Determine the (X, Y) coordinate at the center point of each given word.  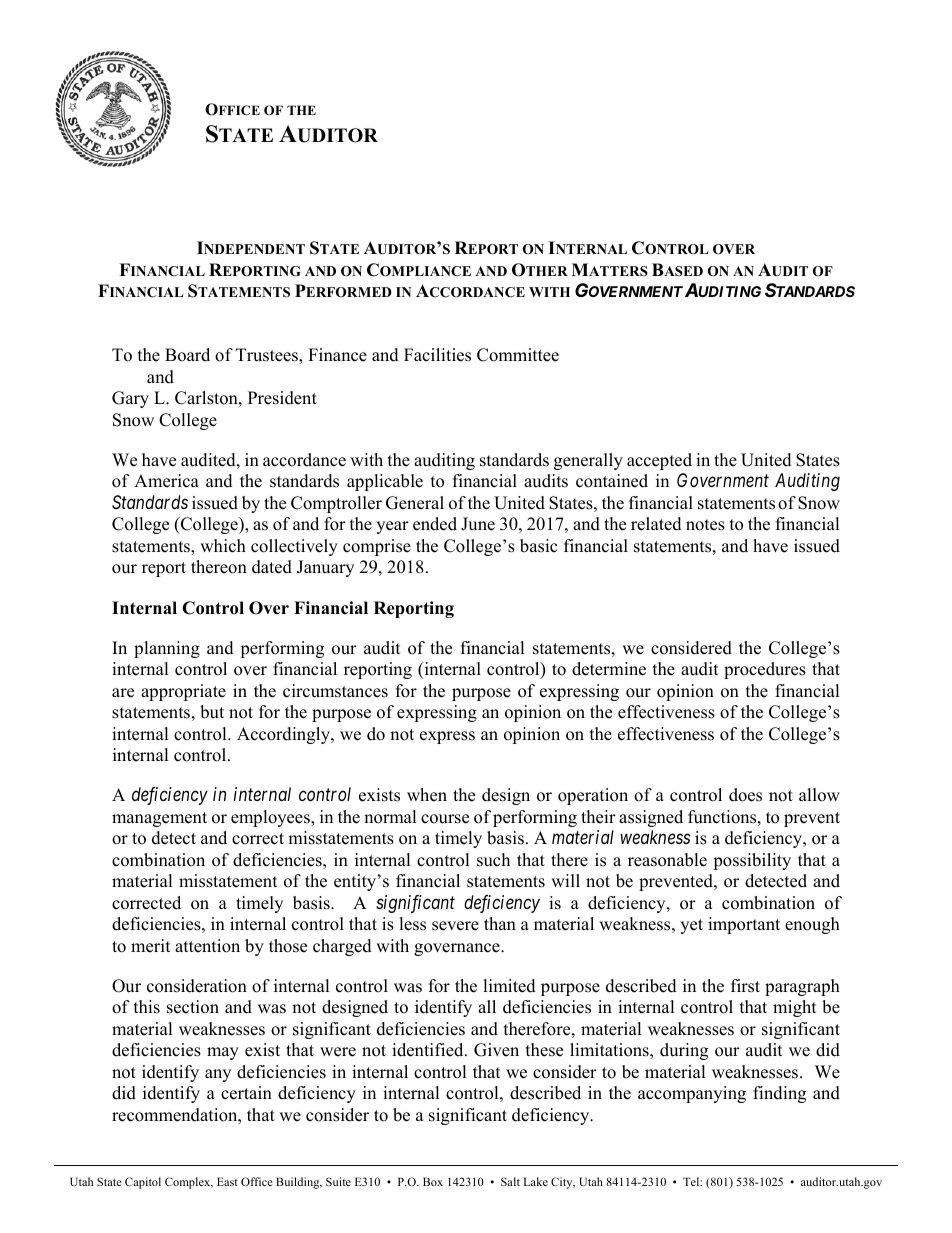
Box (433, 1181)
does (745, 795)
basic (538, 546)
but (212, 712)
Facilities (437, 355)
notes (705, 525)
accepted (659, 461)
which (223, 546)
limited (509, 986)
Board (187, 355)
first (745, 986)
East (227, 1181)
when (427, 795)
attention (207, 946)
